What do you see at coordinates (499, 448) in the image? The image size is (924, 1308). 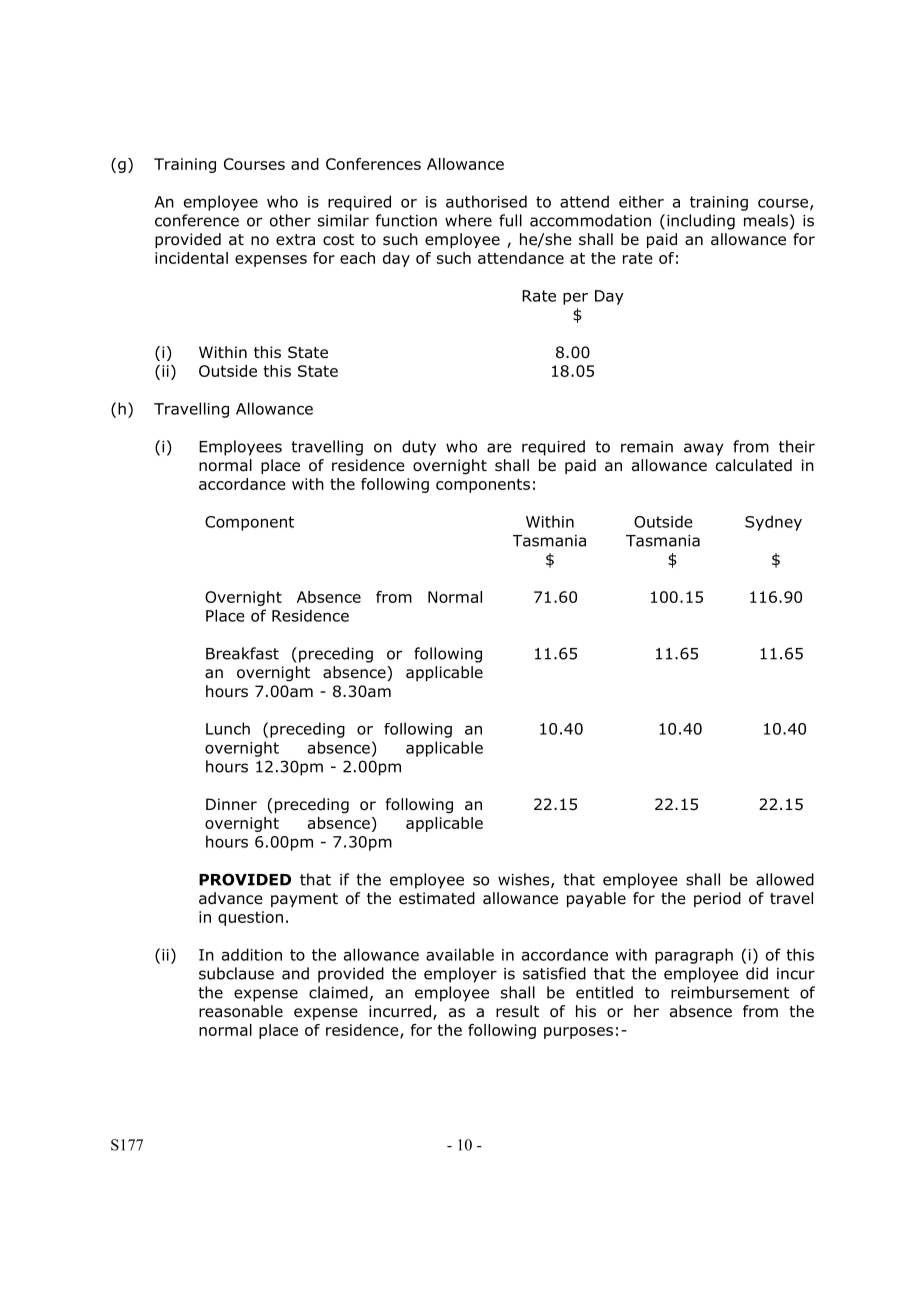 I see `are` at bounding box center [499, 448].
